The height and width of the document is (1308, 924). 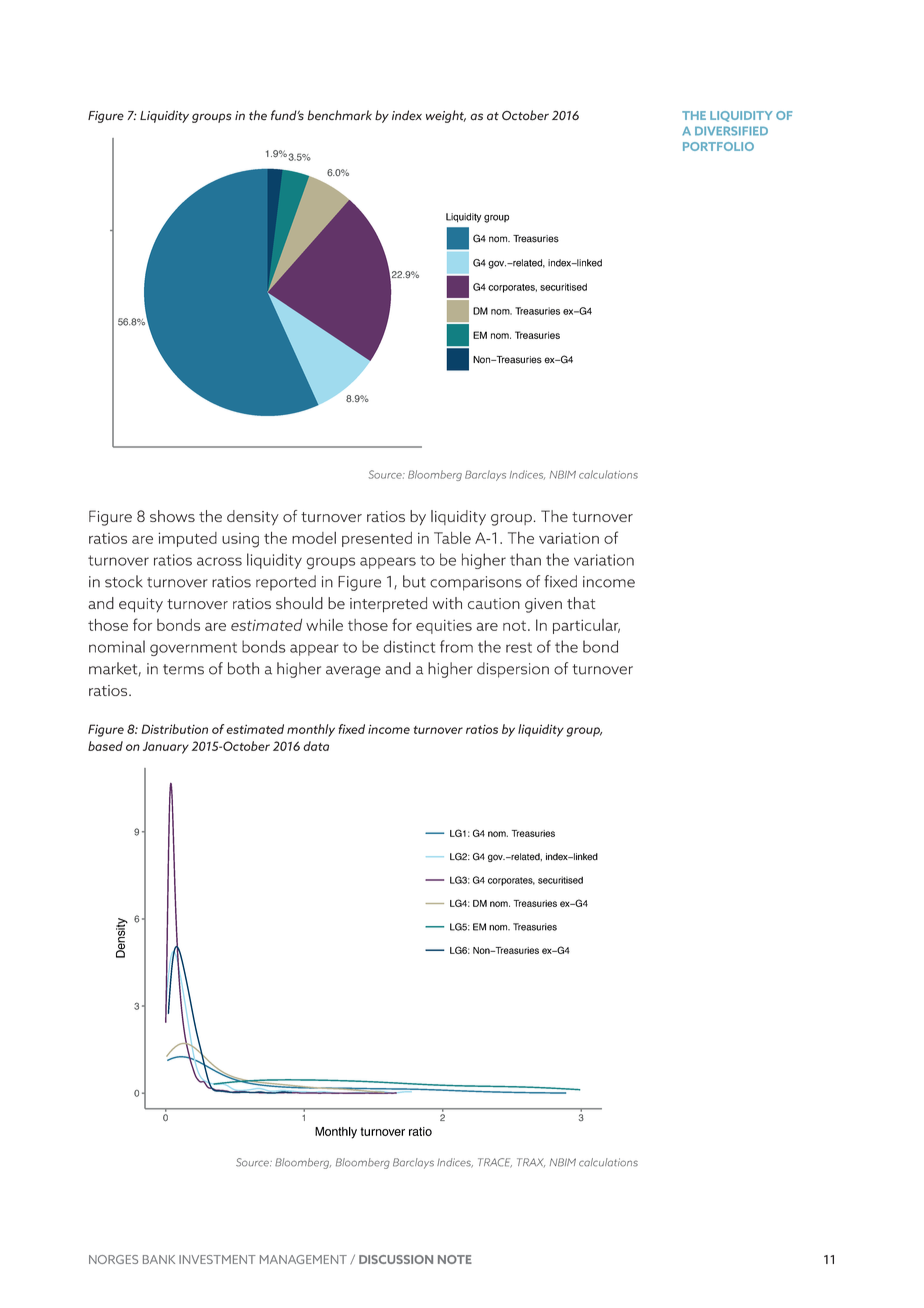 I want to click on DISCUSSION, so click(x=396, y=1259).
